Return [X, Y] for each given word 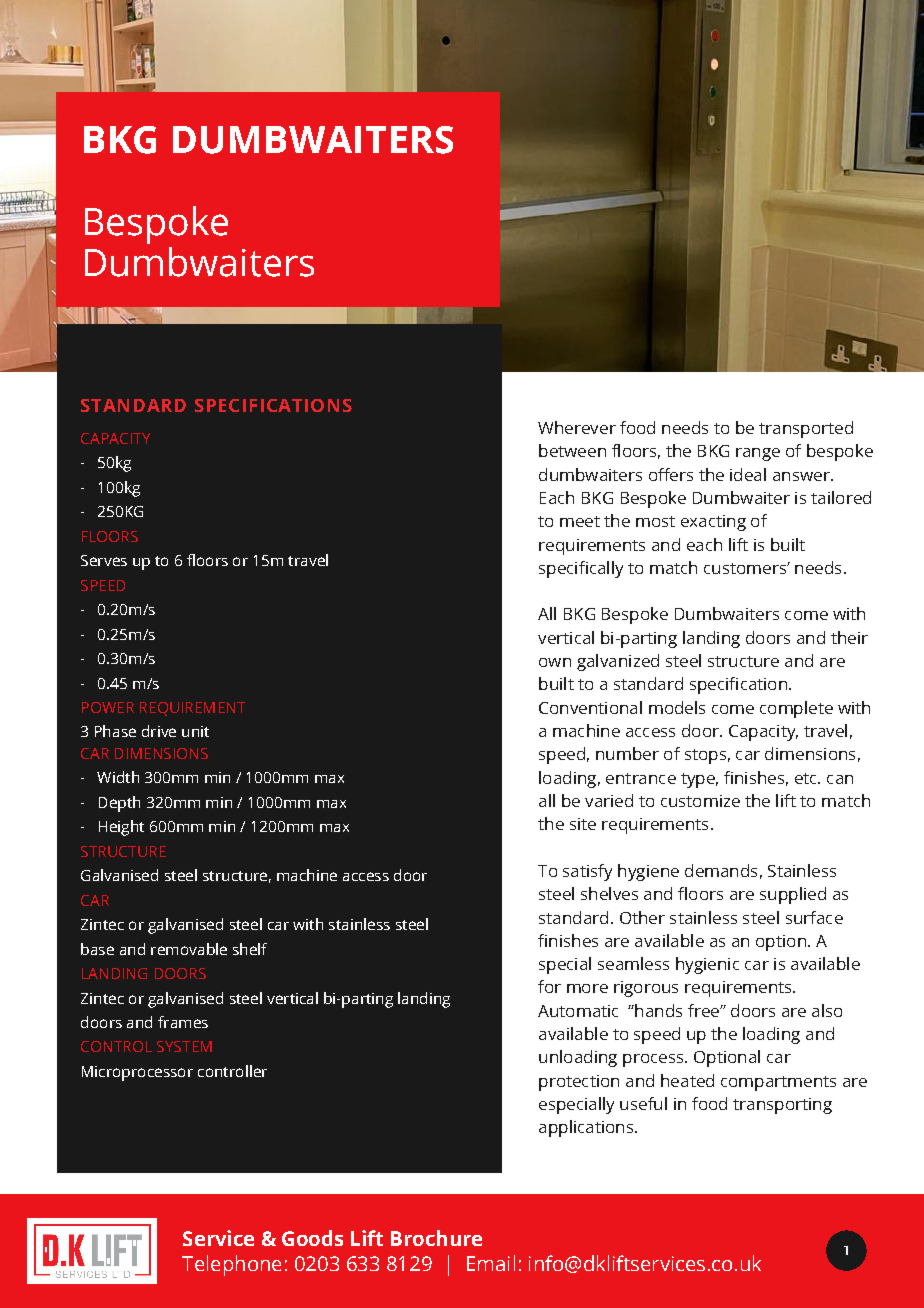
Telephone [231, 1265]
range [758, 454]
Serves [104, 560]
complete [796, 709]
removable [189, 949]
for [549, 986]
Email [491, 1263]
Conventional [590, 707]
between [572, 450]
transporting [782, 1106]
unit [195, 731]
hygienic [707, 965]
